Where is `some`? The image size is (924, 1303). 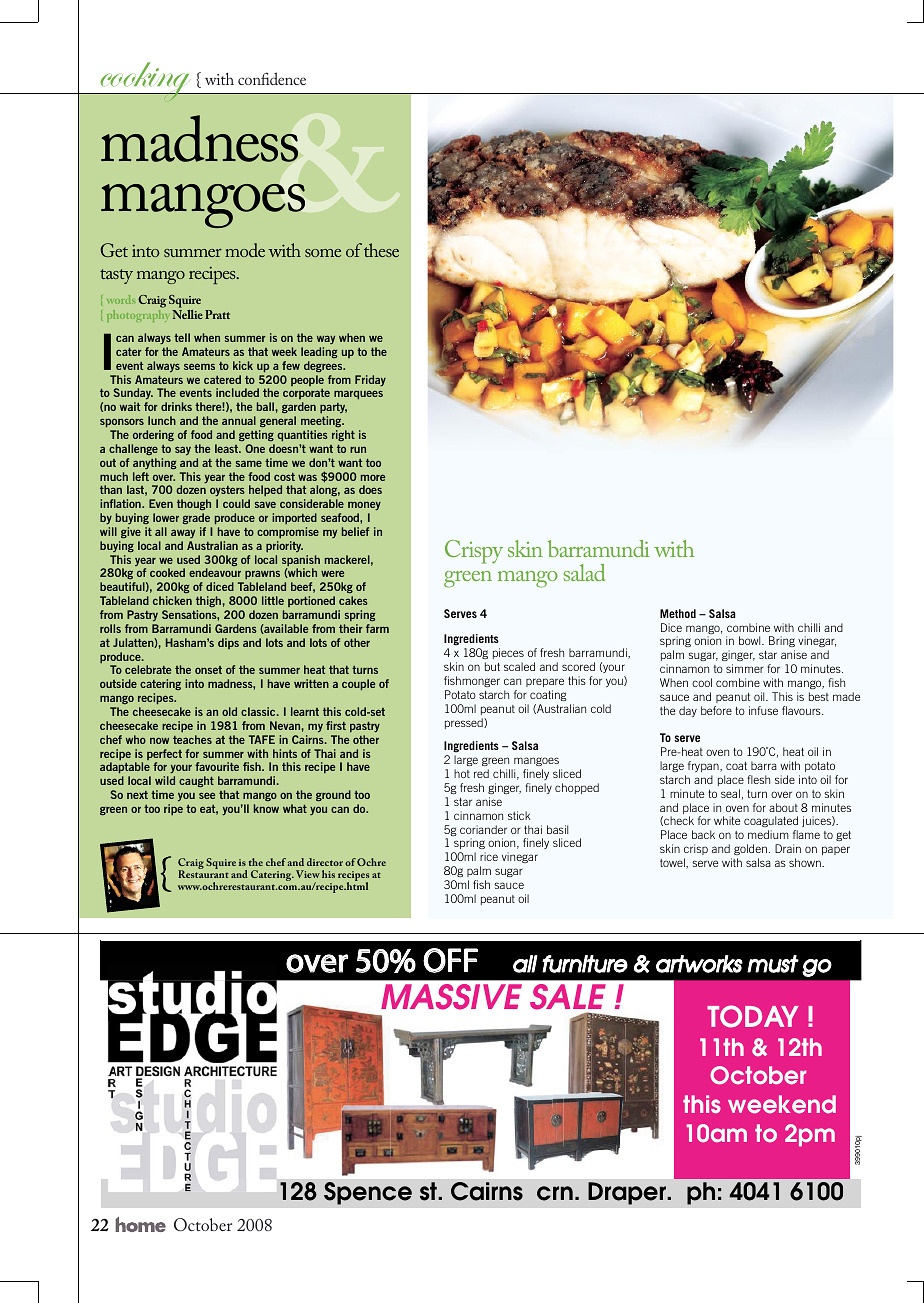
some is located at coordinates (323, 253).
